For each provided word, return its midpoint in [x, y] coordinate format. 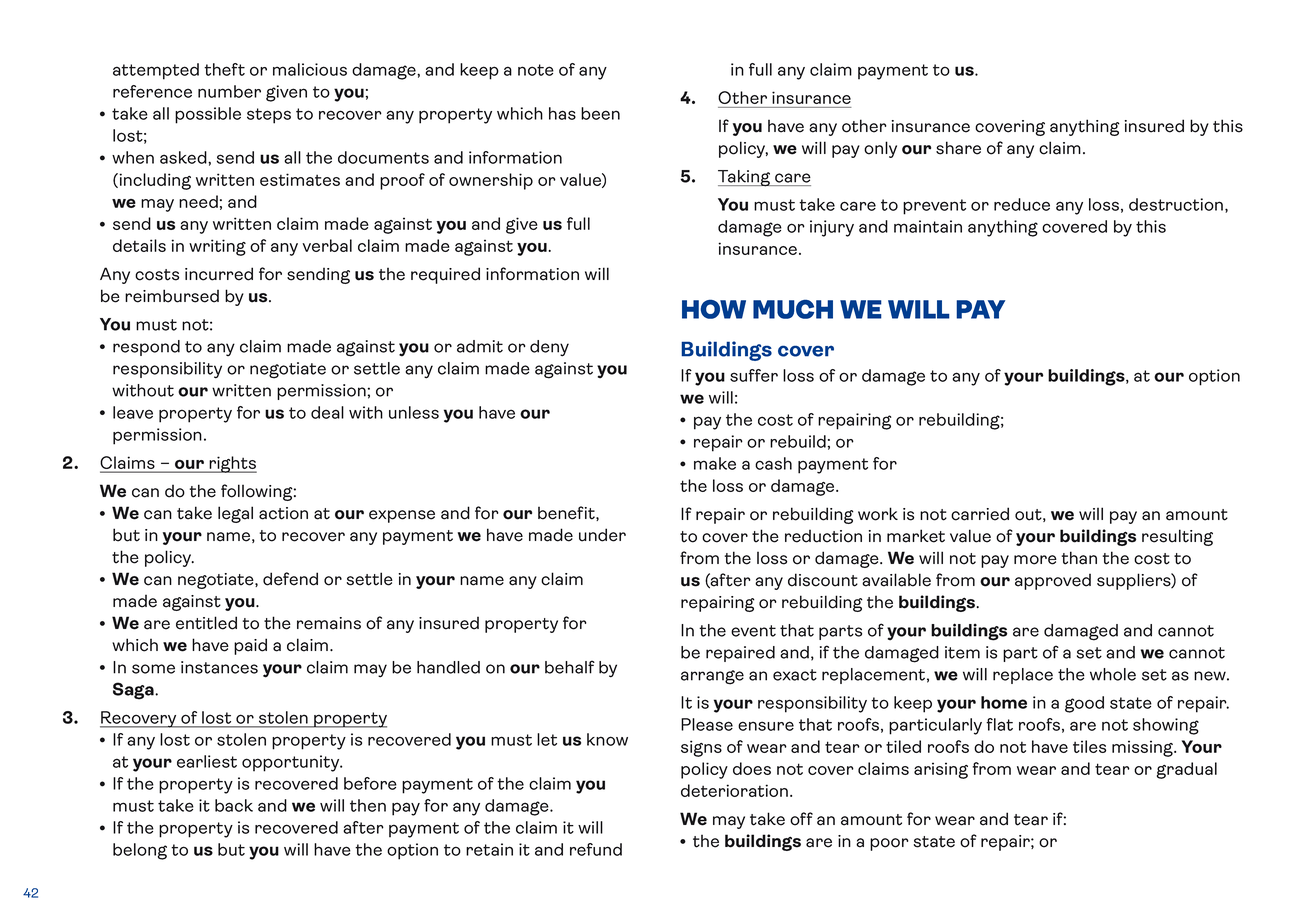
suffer [754, 375]
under [602, 535]
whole [1113, 674]
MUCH [793, 309]
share [958, 148]
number [229, 91]
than [1079, 558]
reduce [1022, 204]
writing [217, 247]
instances [219, 667]
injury [832, 228]
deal [327, 412]
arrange [712, 677]
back [234, 805]
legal [235, 514]
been [600, 113]
